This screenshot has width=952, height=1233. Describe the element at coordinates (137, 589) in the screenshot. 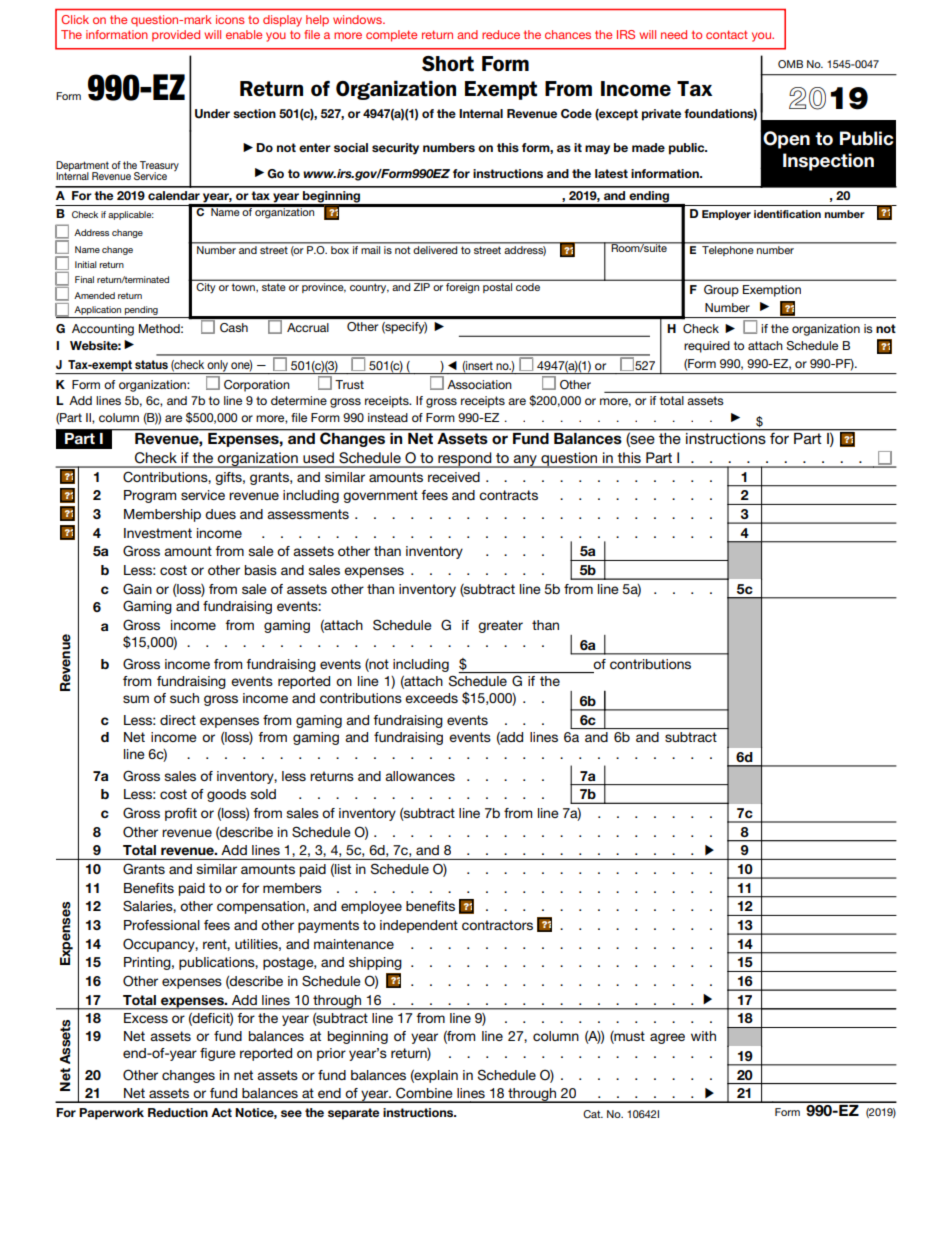

I see `Gain` at that location.
